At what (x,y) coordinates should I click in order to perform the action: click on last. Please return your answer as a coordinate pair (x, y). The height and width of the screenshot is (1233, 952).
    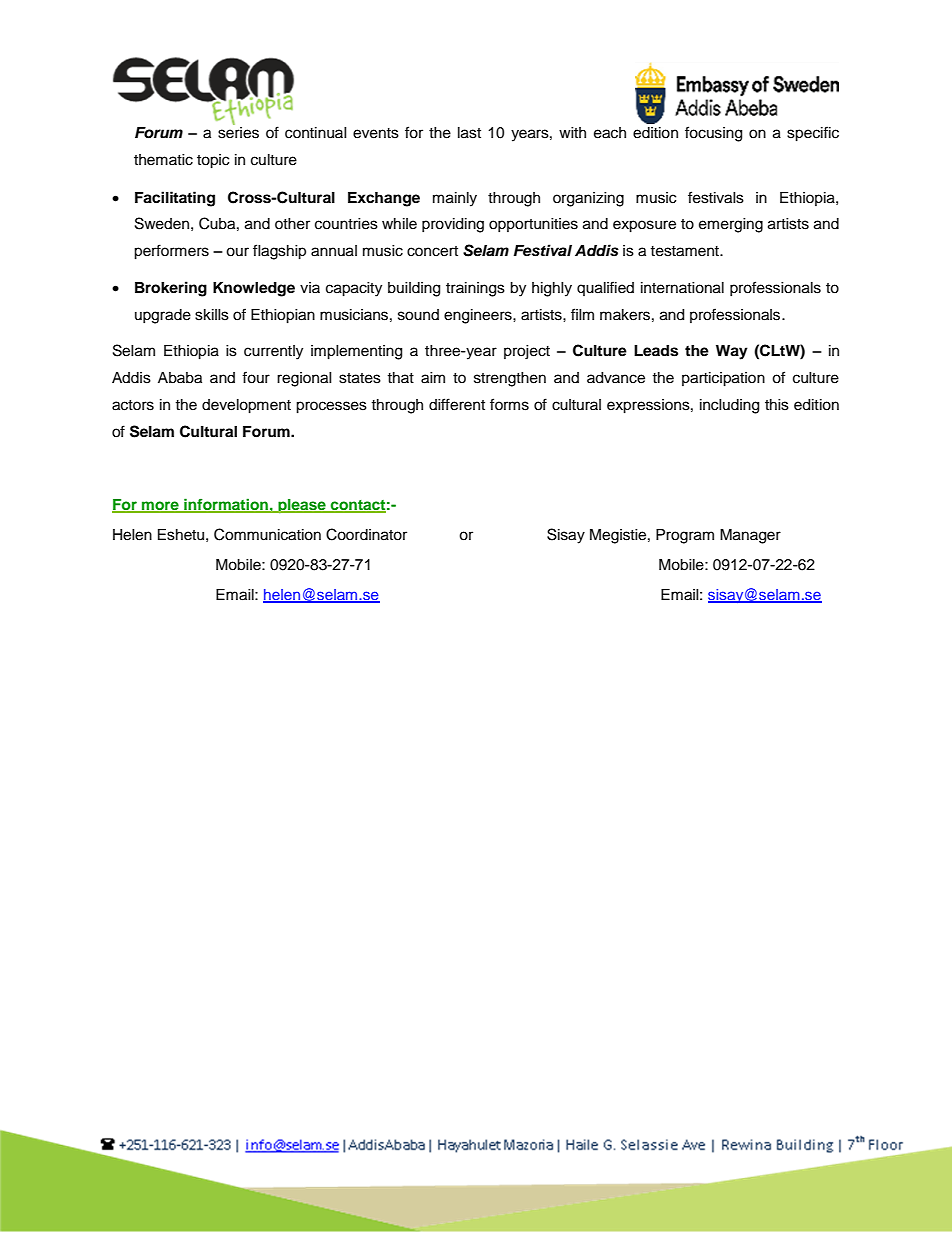
    Looking at the image, I should click on (469, 133).
